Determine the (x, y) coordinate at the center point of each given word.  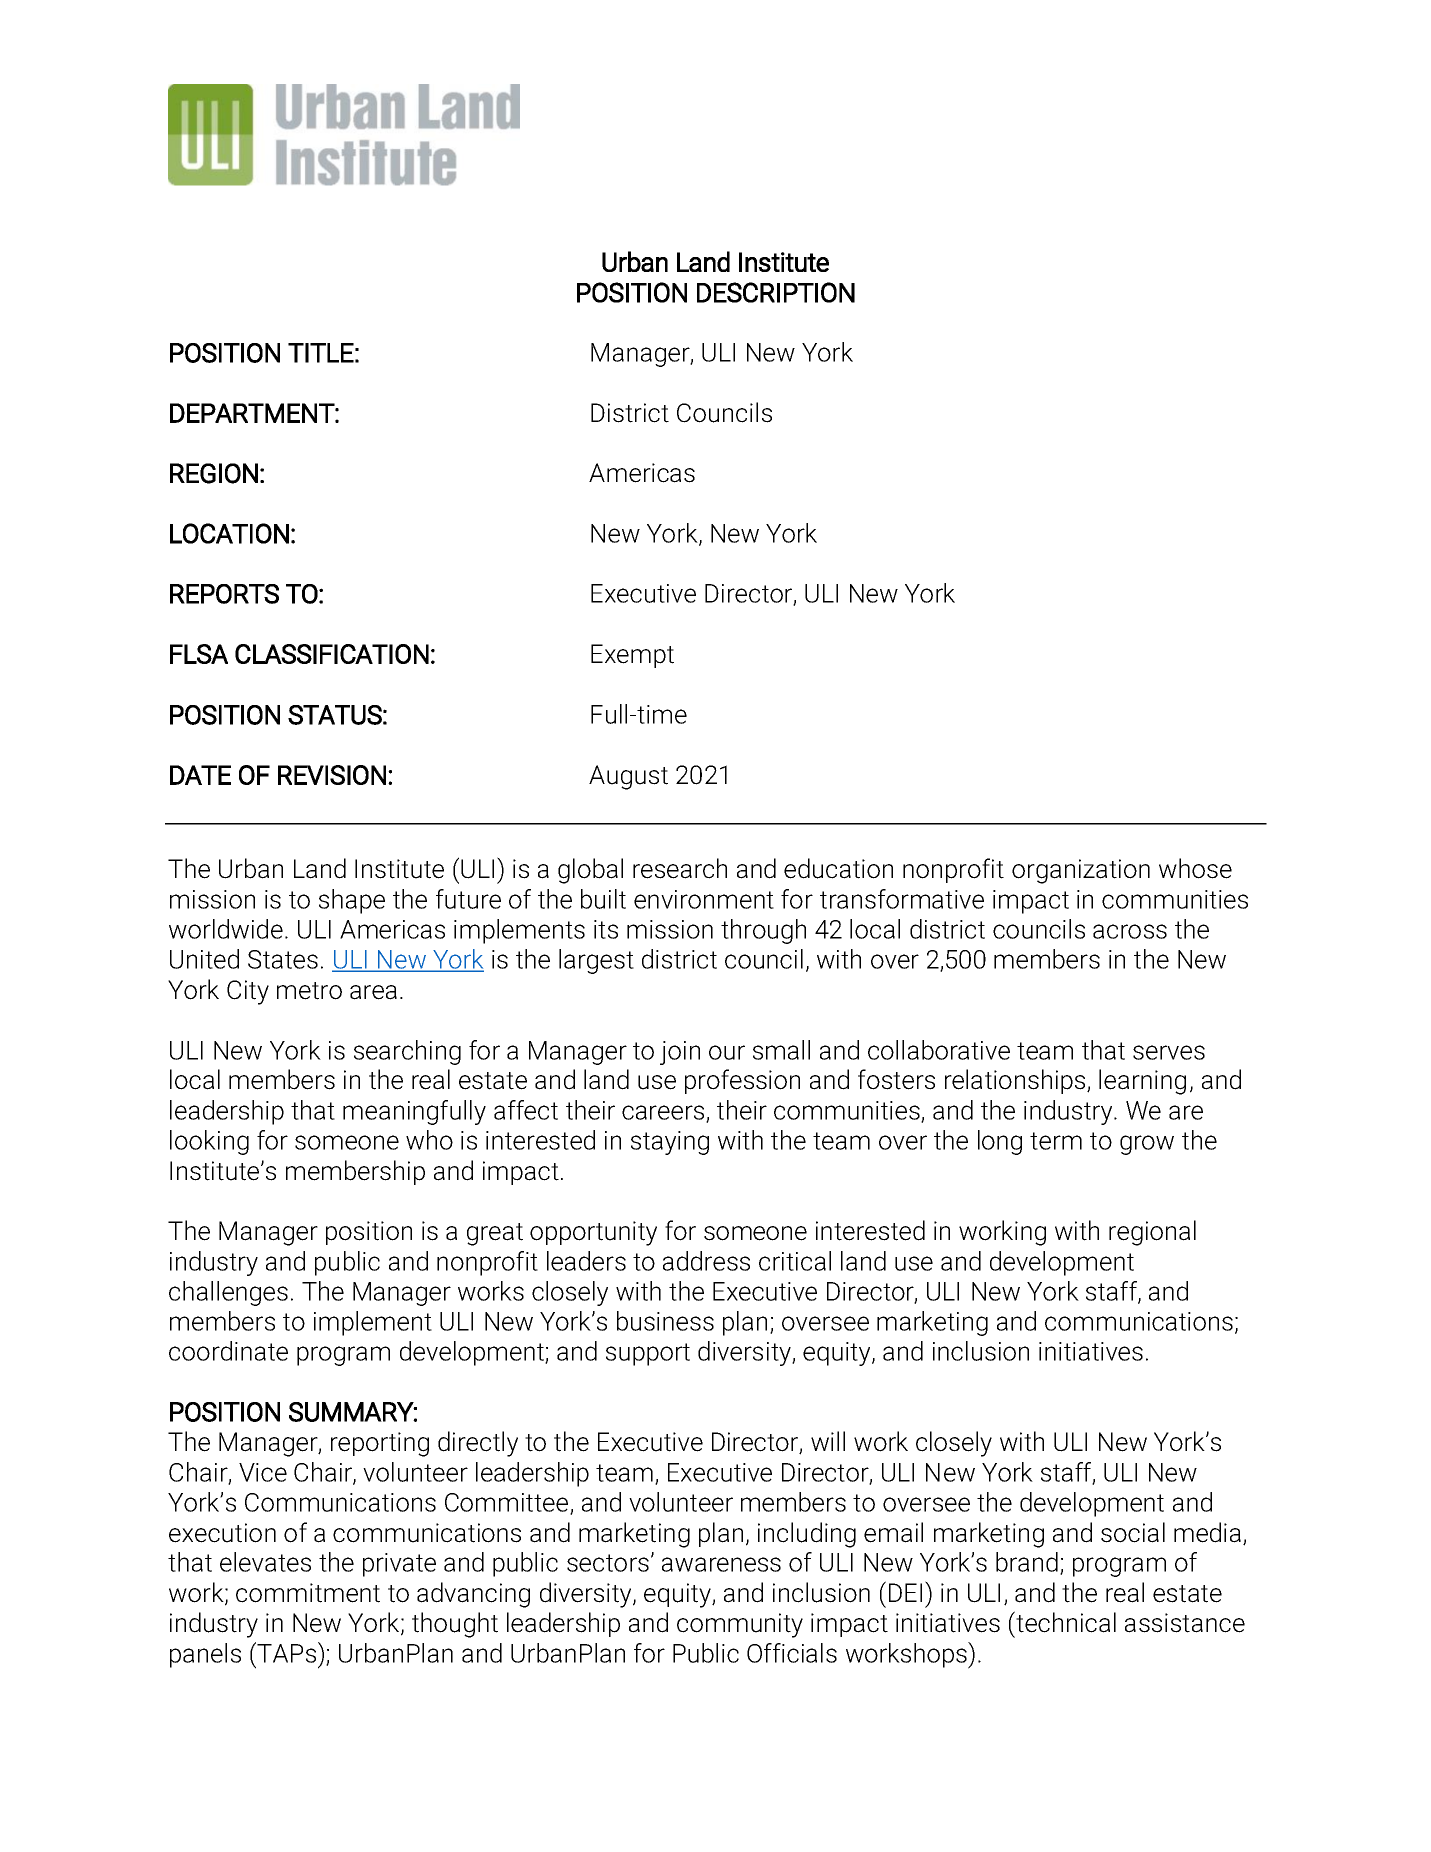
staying (670, 1143)
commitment (308, 1593)
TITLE (321, 353)
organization (1081, 871)
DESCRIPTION (776, 292)
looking (209, 1142)
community (740, 1625)
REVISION (332, 775)
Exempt (632, 656)
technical (1065, 1622)
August (628, 777)
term (1056, 1141)
